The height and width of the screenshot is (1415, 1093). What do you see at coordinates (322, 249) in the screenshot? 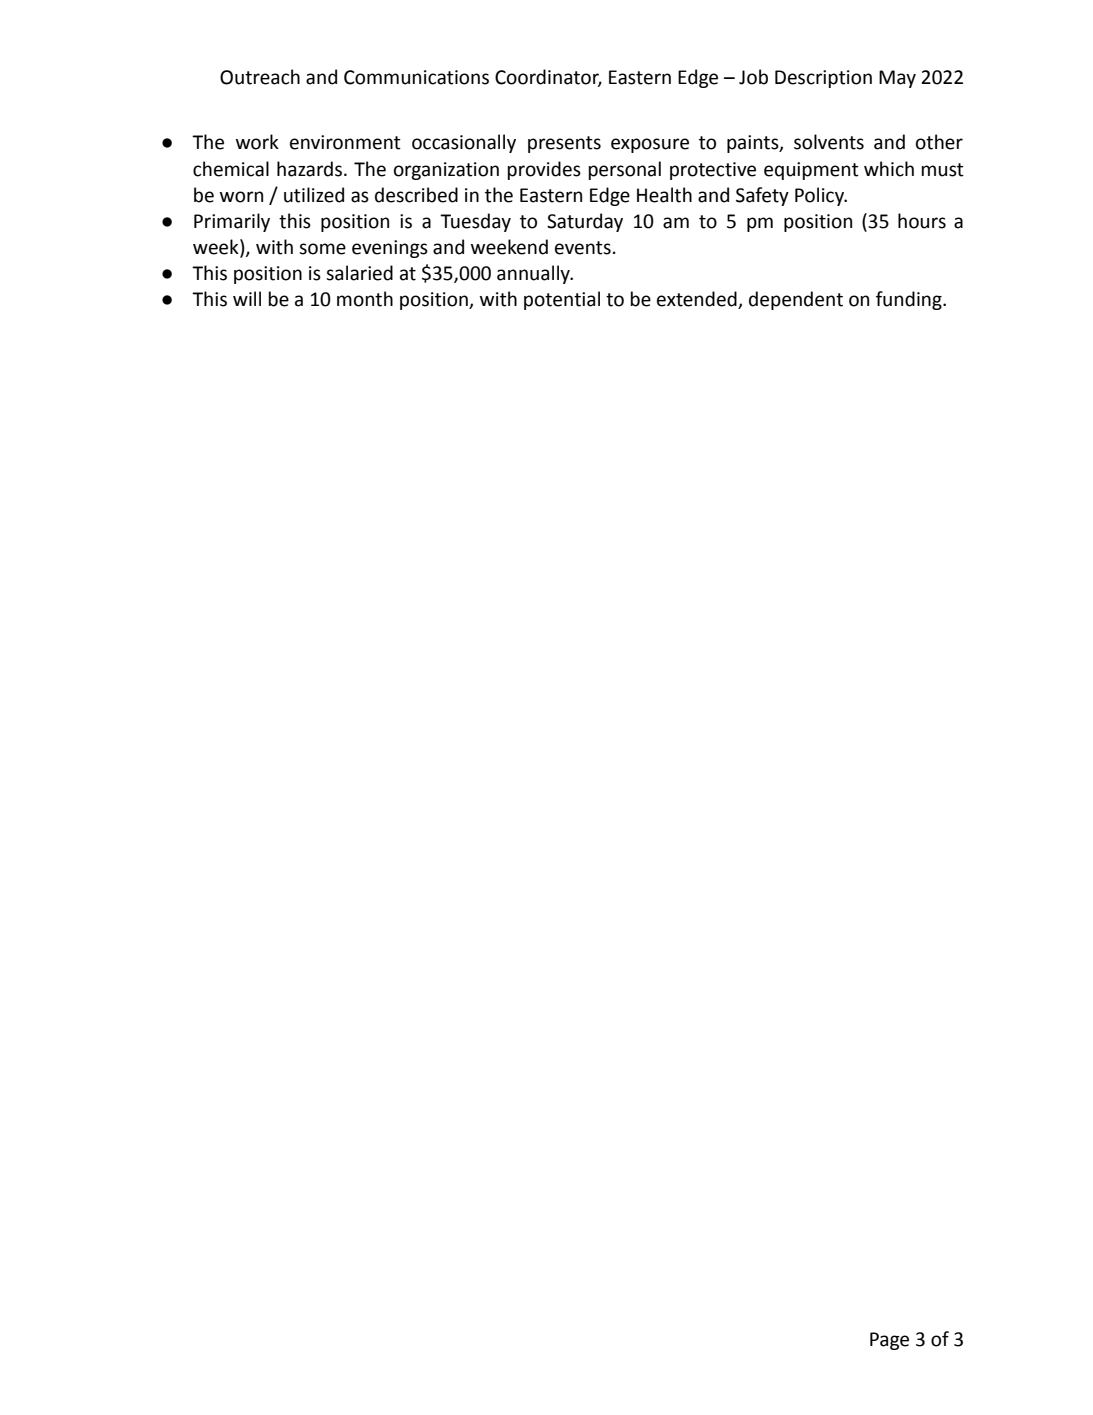
I see `some` at bounding box center [322, 249].
